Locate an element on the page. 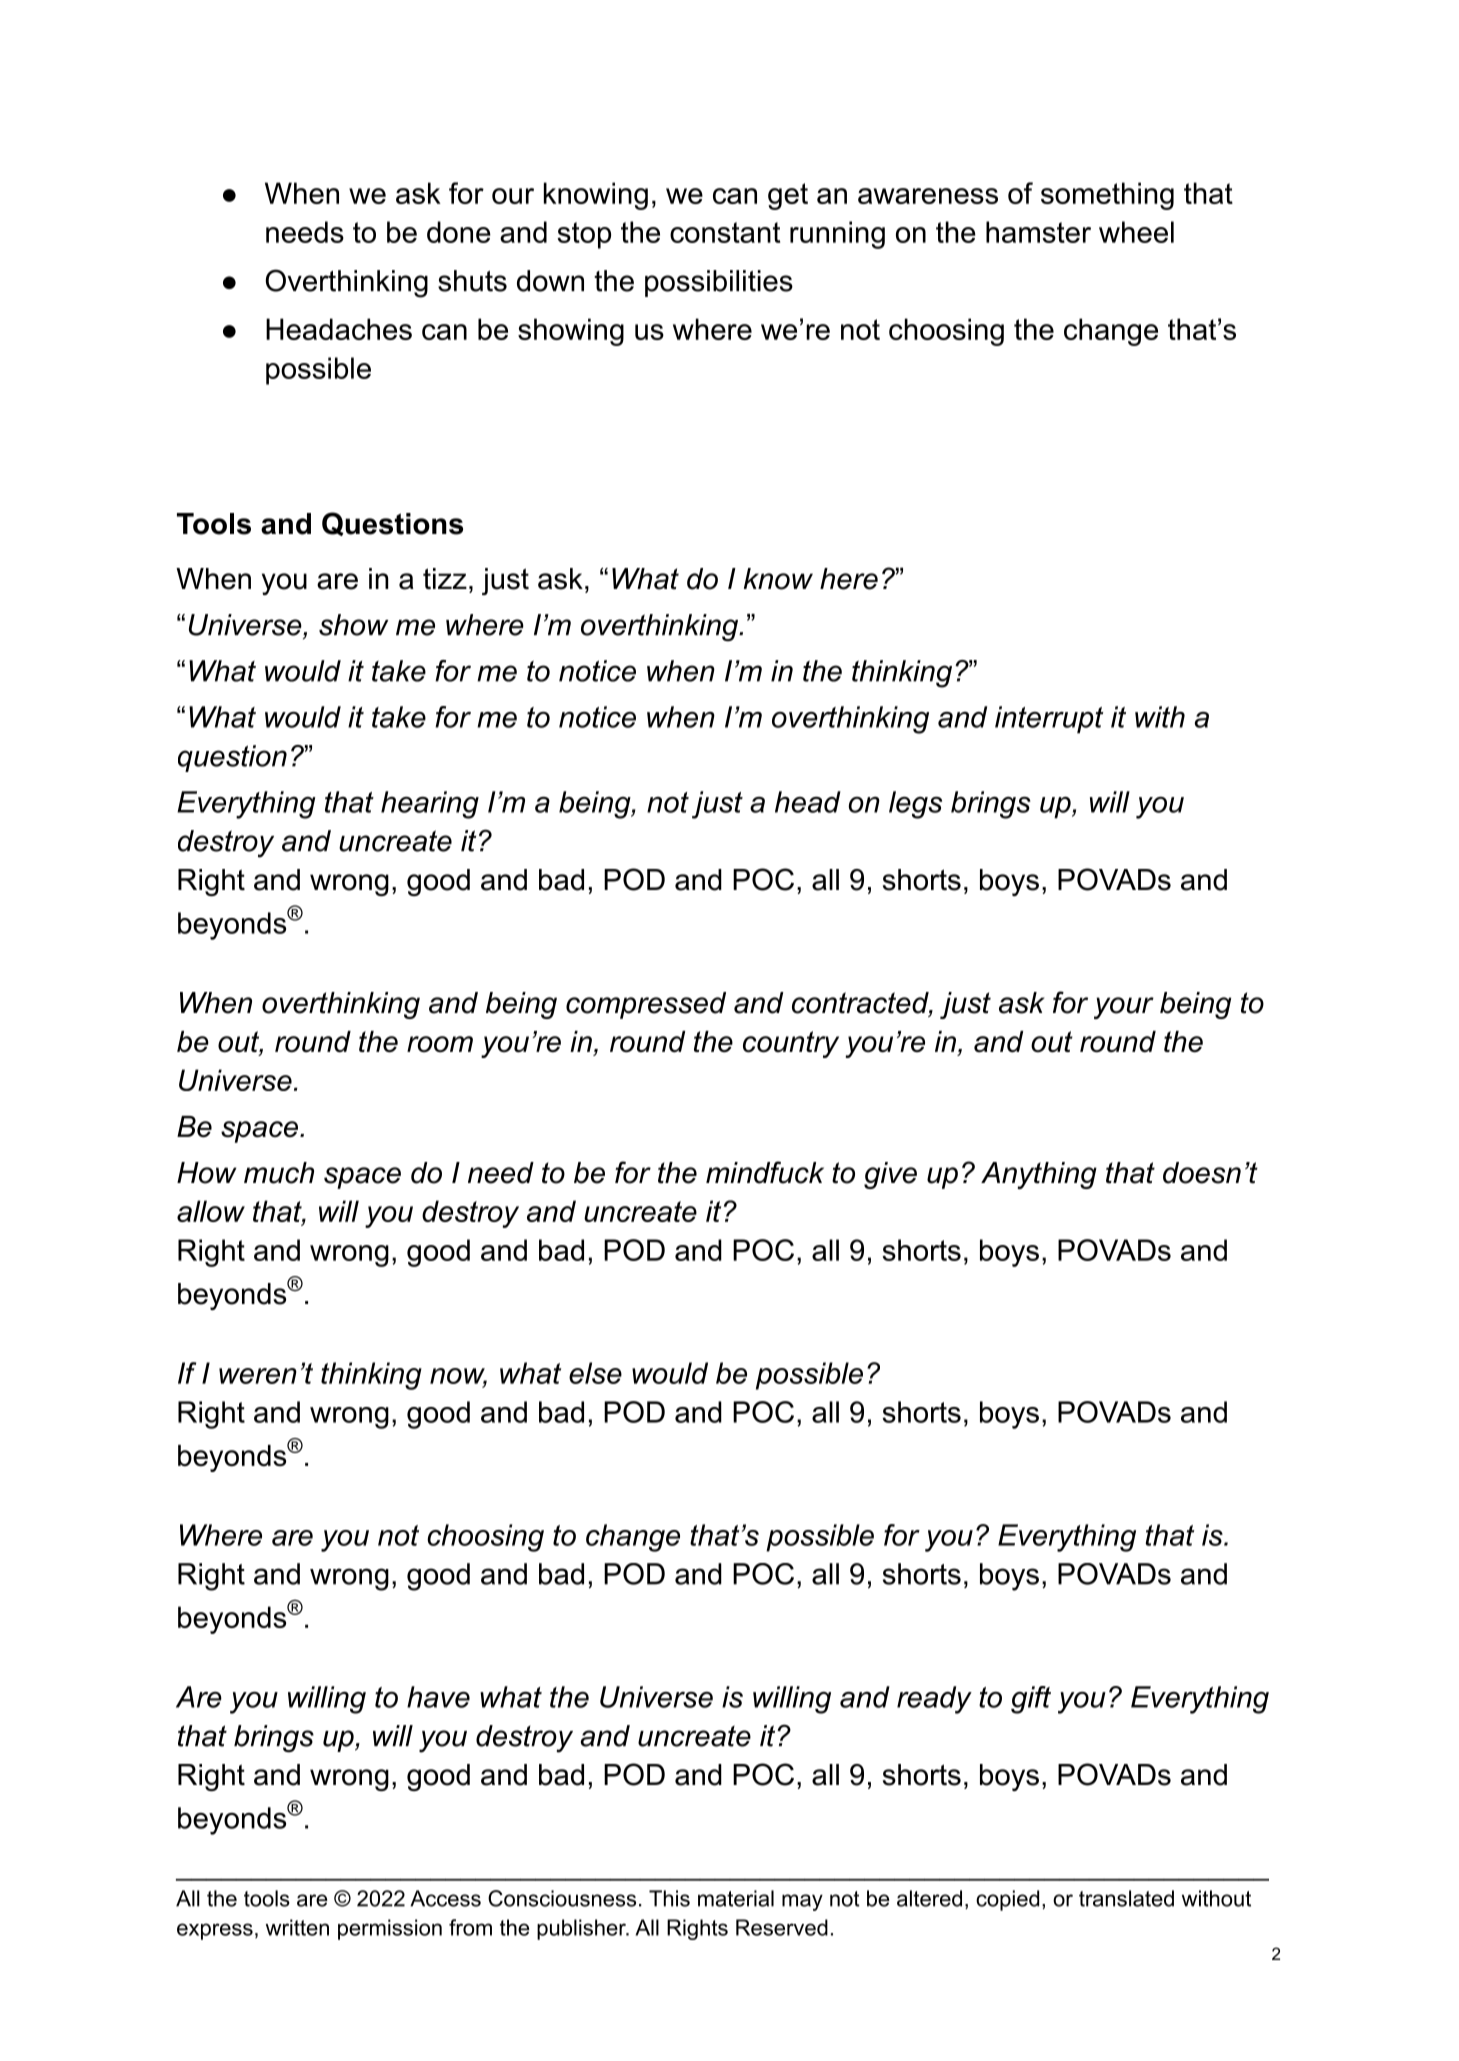  Anything is located at coordinates (1039, 1175).
